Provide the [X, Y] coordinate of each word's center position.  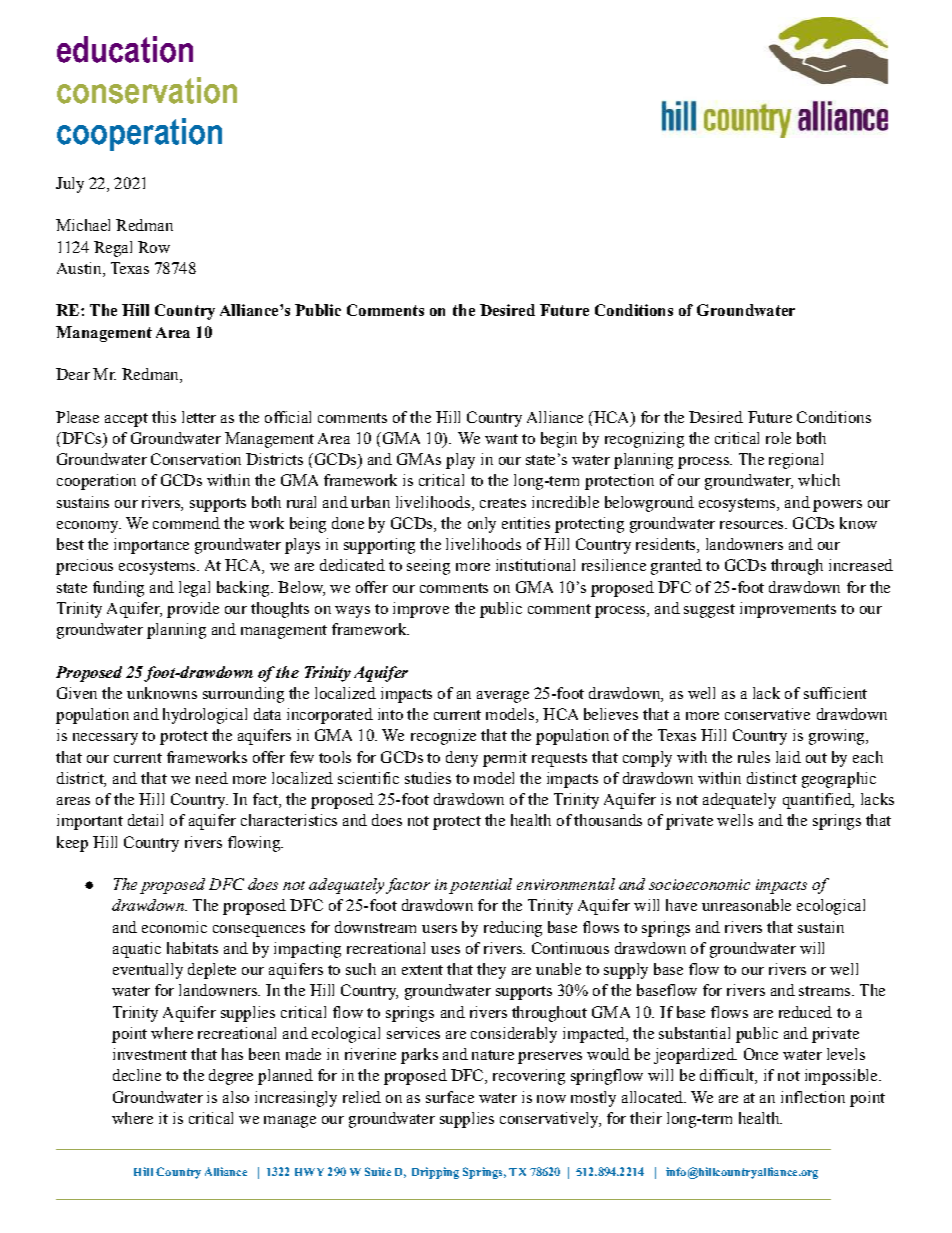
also [236, 1097]
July [70, 185]
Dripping [435, 1173]
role [778, 438]
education [125, 49]
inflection [813, 1097]
